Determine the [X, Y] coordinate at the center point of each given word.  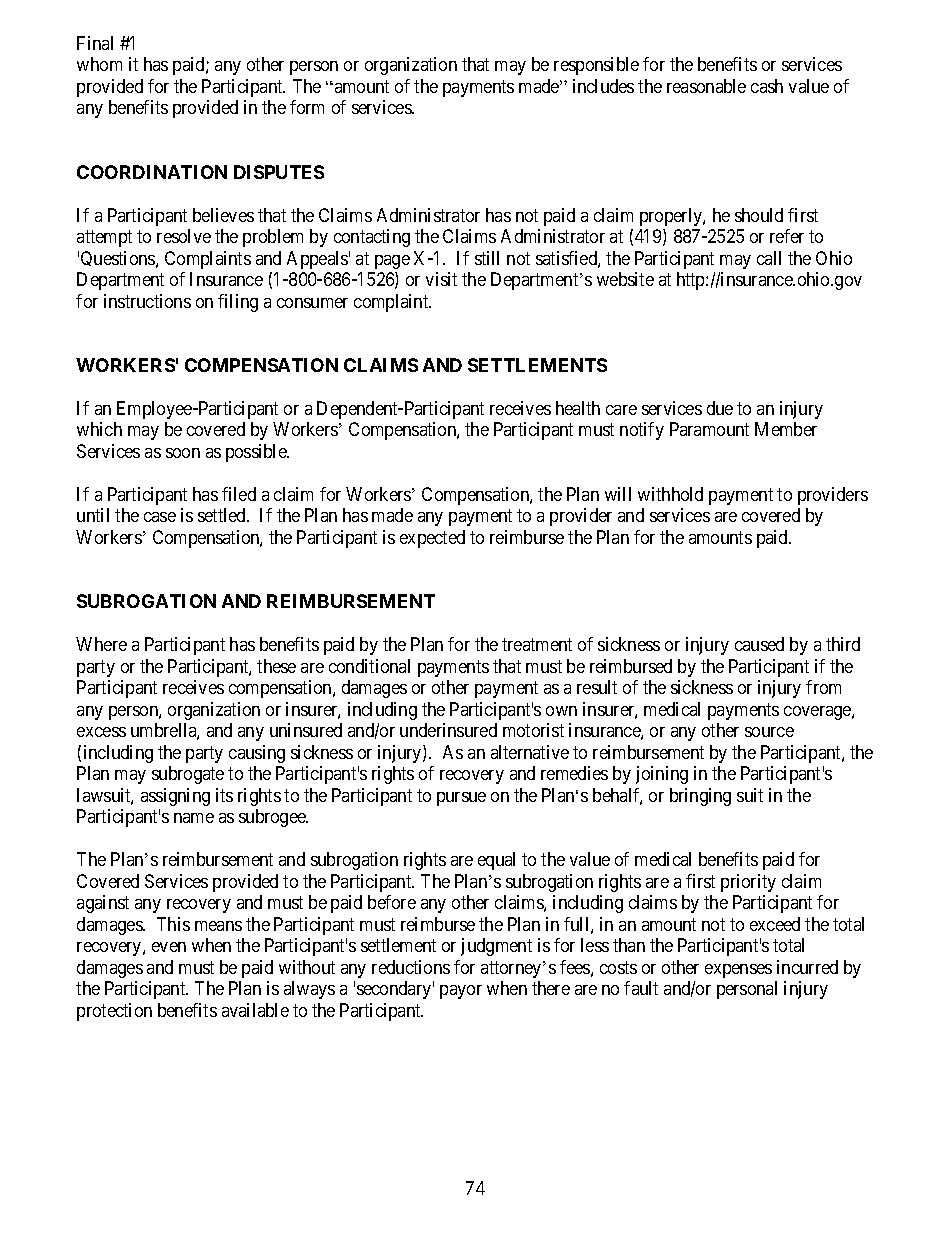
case [160, 517]
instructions [147, 301]
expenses [738, 971]
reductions [411, 967]
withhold [670, 494]
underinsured [448, 730]
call [769, 258]
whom [99, 64]
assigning [175, 797]
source [769, 732]
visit [441, 279]
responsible [596, 66]
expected [432, 539]
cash [767, 86]
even [169, 947]
